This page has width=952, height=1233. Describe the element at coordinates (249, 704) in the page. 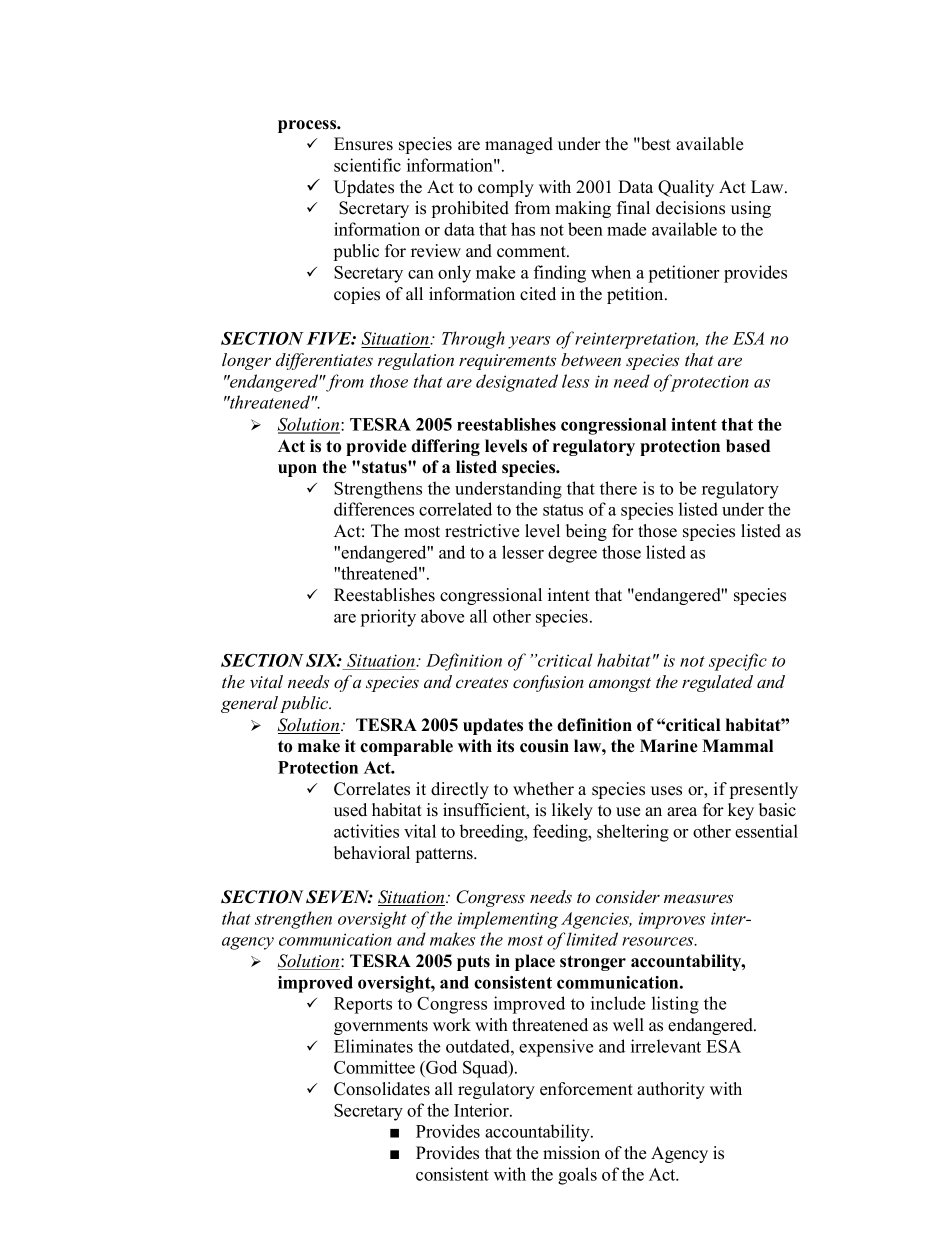

I see `general` at that location.
